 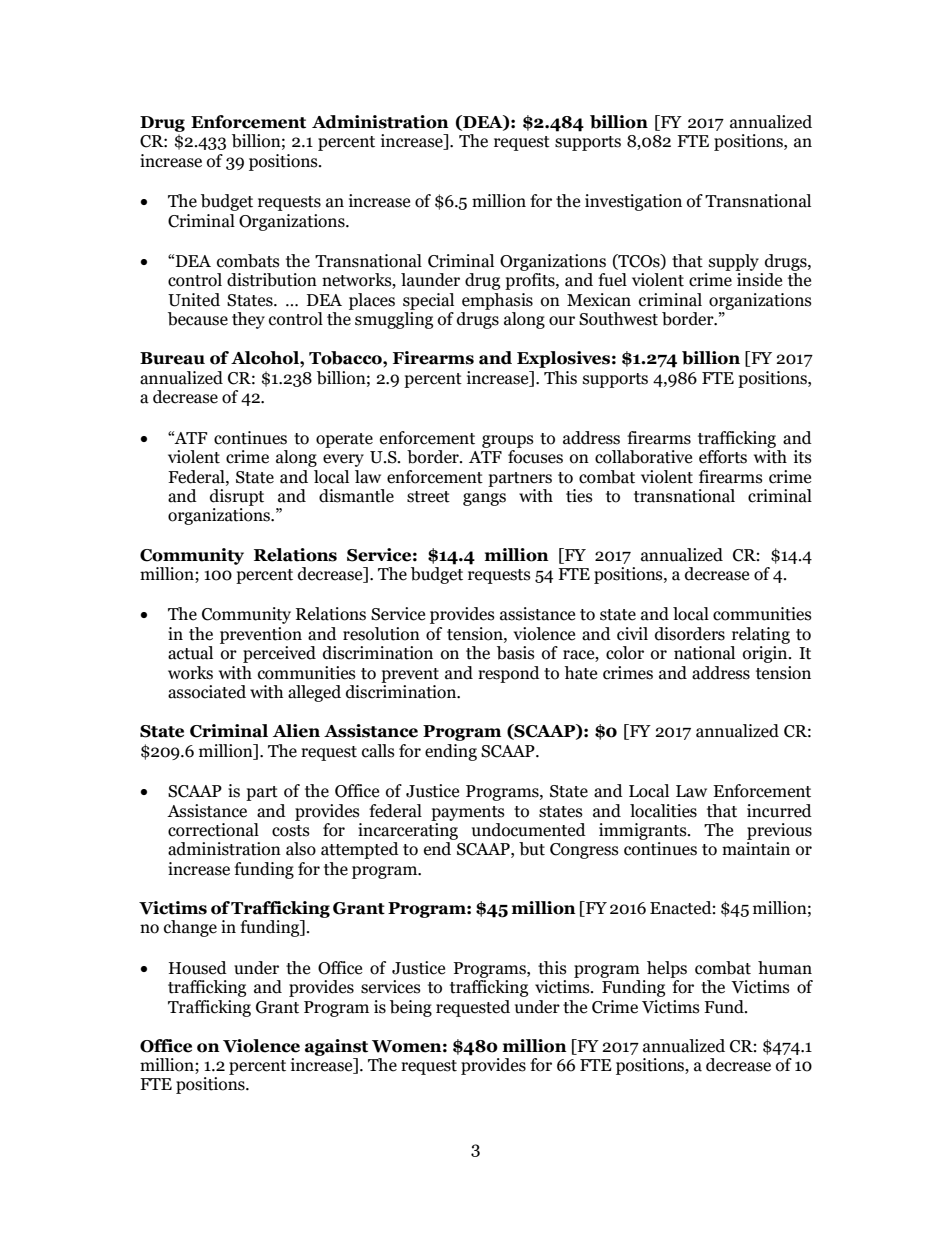 I want to click on being, so click(x=411, y=1008).
